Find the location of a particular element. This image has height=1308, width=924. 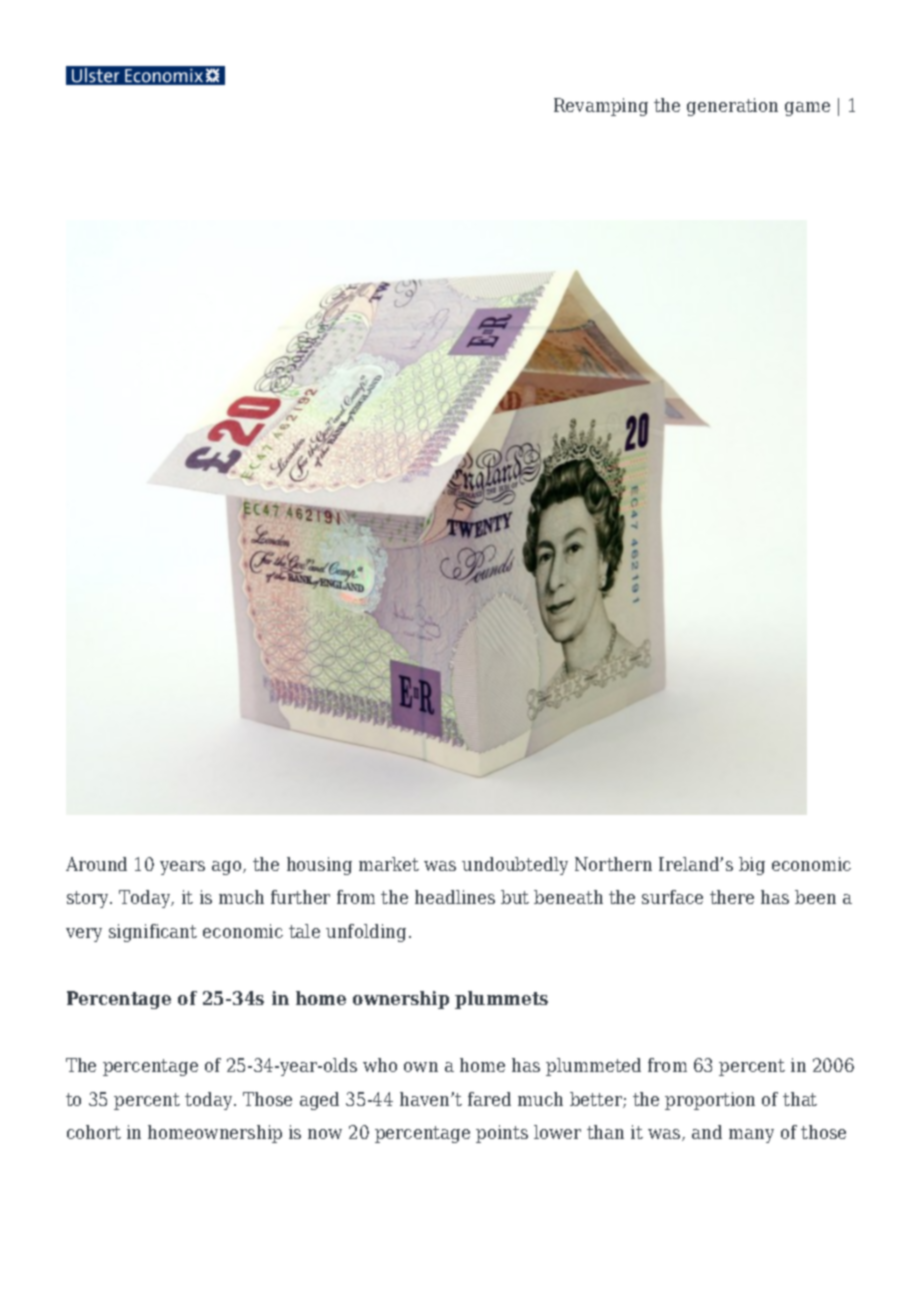

cohort is located at coordinates (94, 1132).
